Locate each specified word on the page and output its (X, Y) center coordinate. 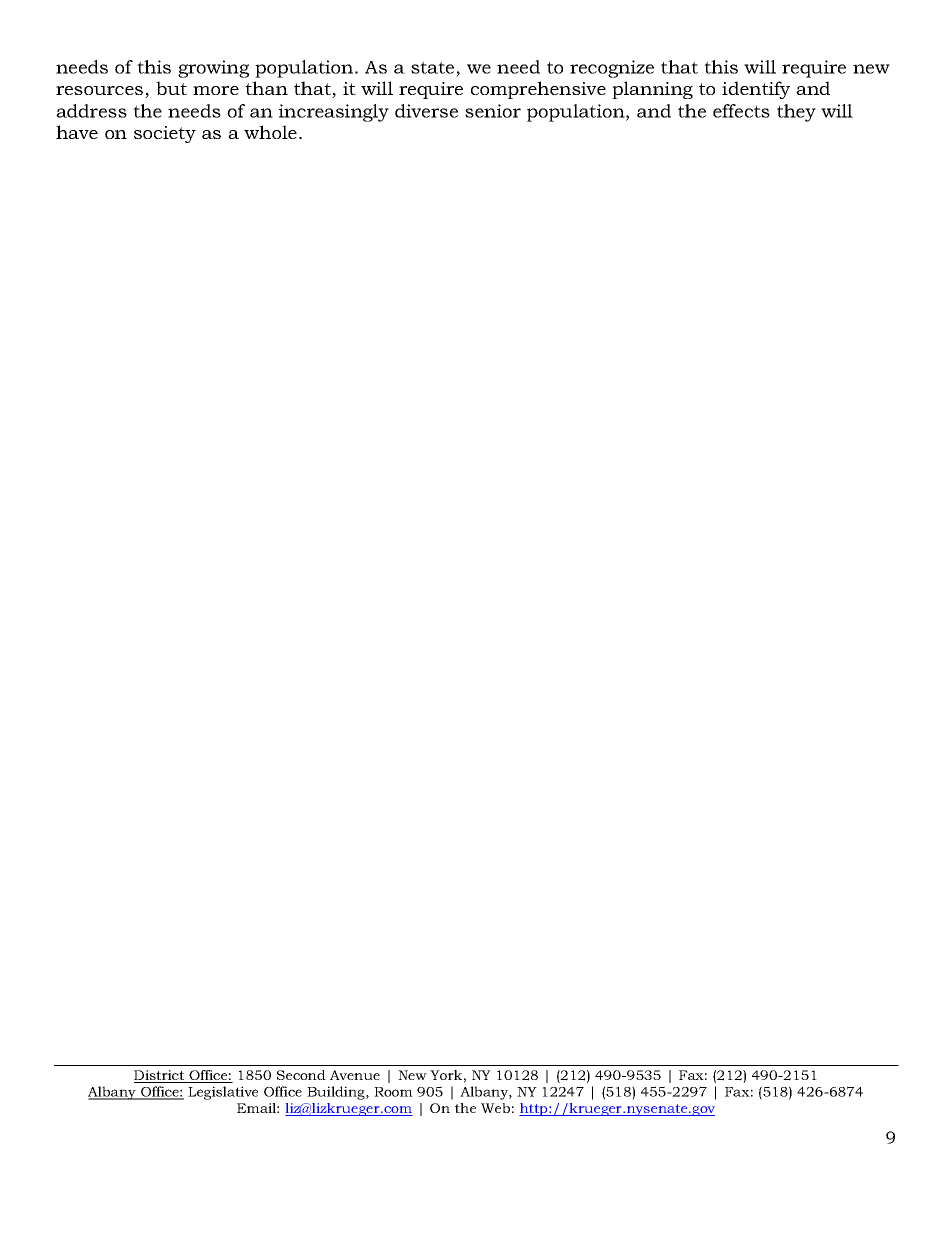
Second (301, 1075)
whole (270, 132)
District (160, 1076)
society (165, 134)
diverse (426, 111)
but (171, 88)
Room (393, 1092)
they (796, 113)
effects (741, 111)
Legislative (223, 1093)
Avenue (355, 1075)
